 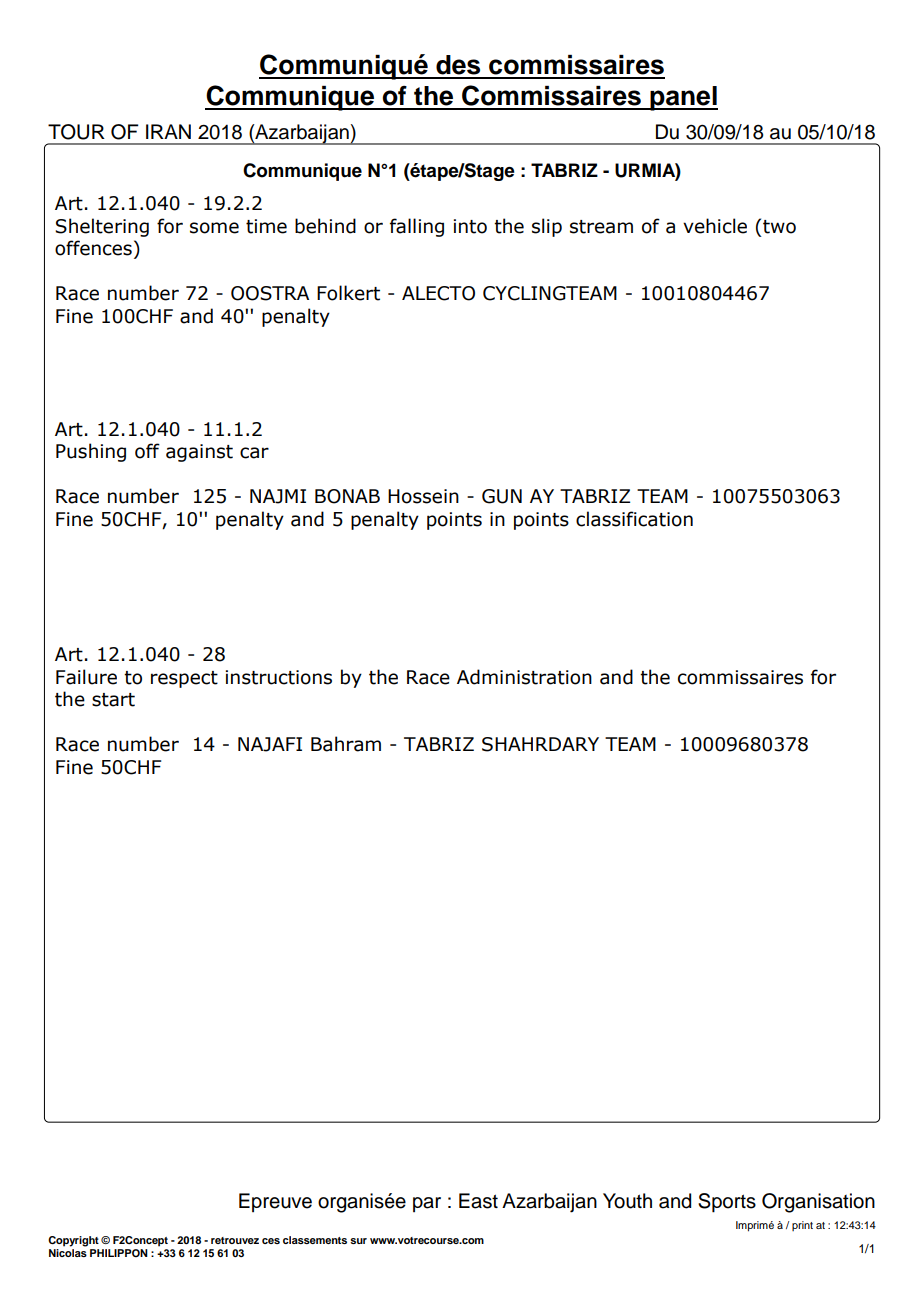 I want to click on panel, so click(x=683, y=98).
